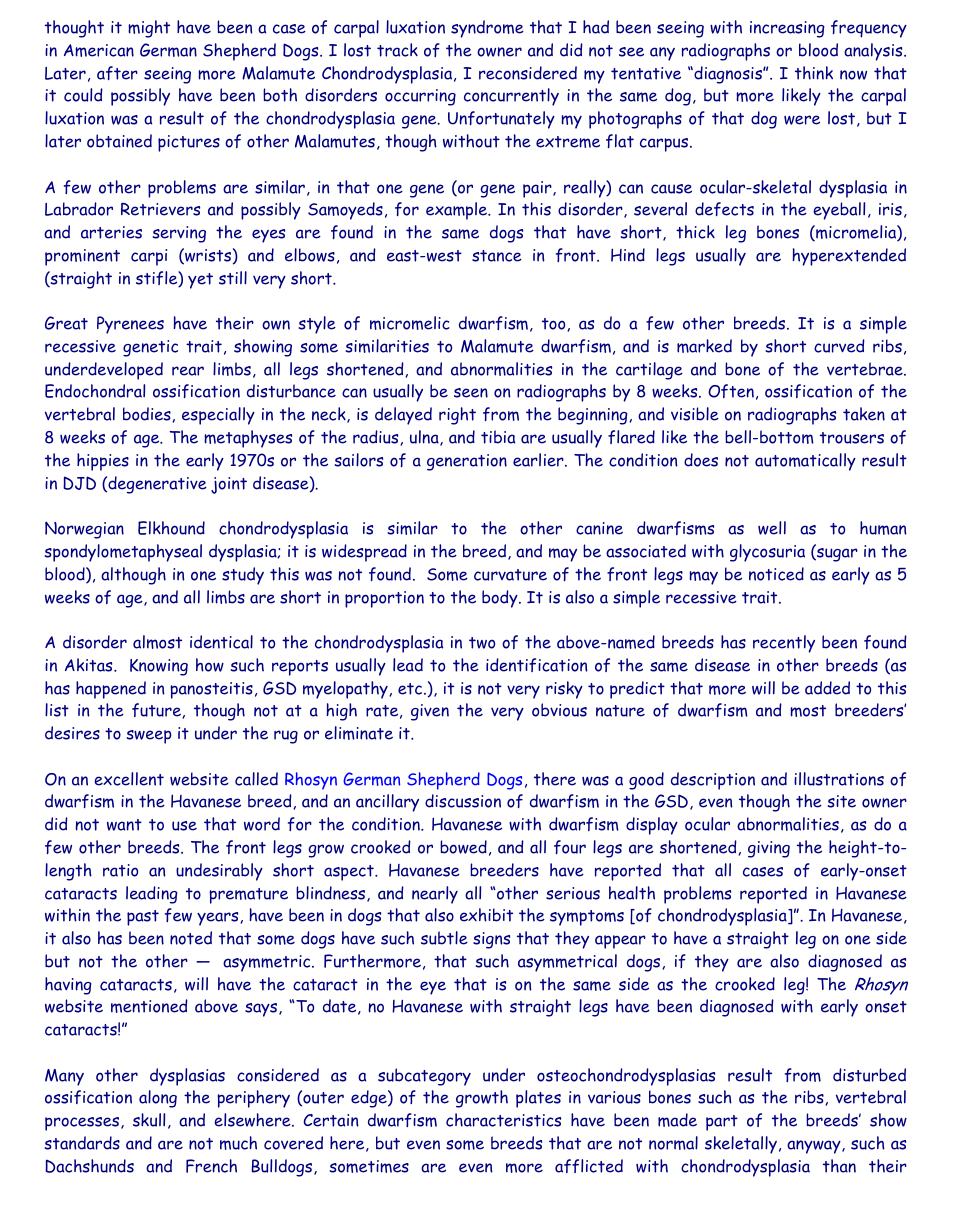  Describe the element at coordinates (243, 576) in the page. I see `study` at that location.
